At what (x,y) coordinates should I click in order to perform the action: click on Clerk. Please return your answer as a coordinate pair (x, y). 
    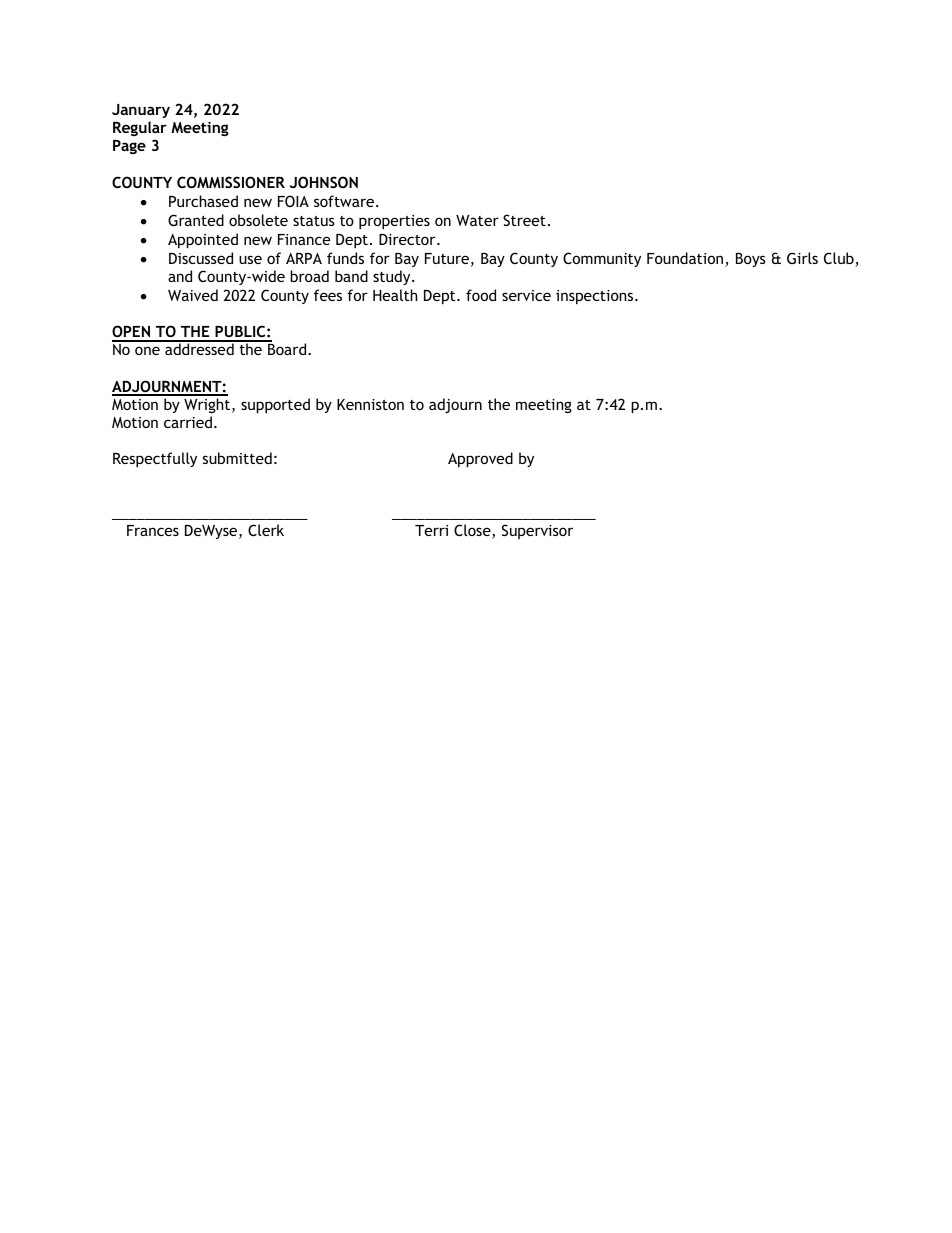
    Looking at the image, I should click on (266, 530).
